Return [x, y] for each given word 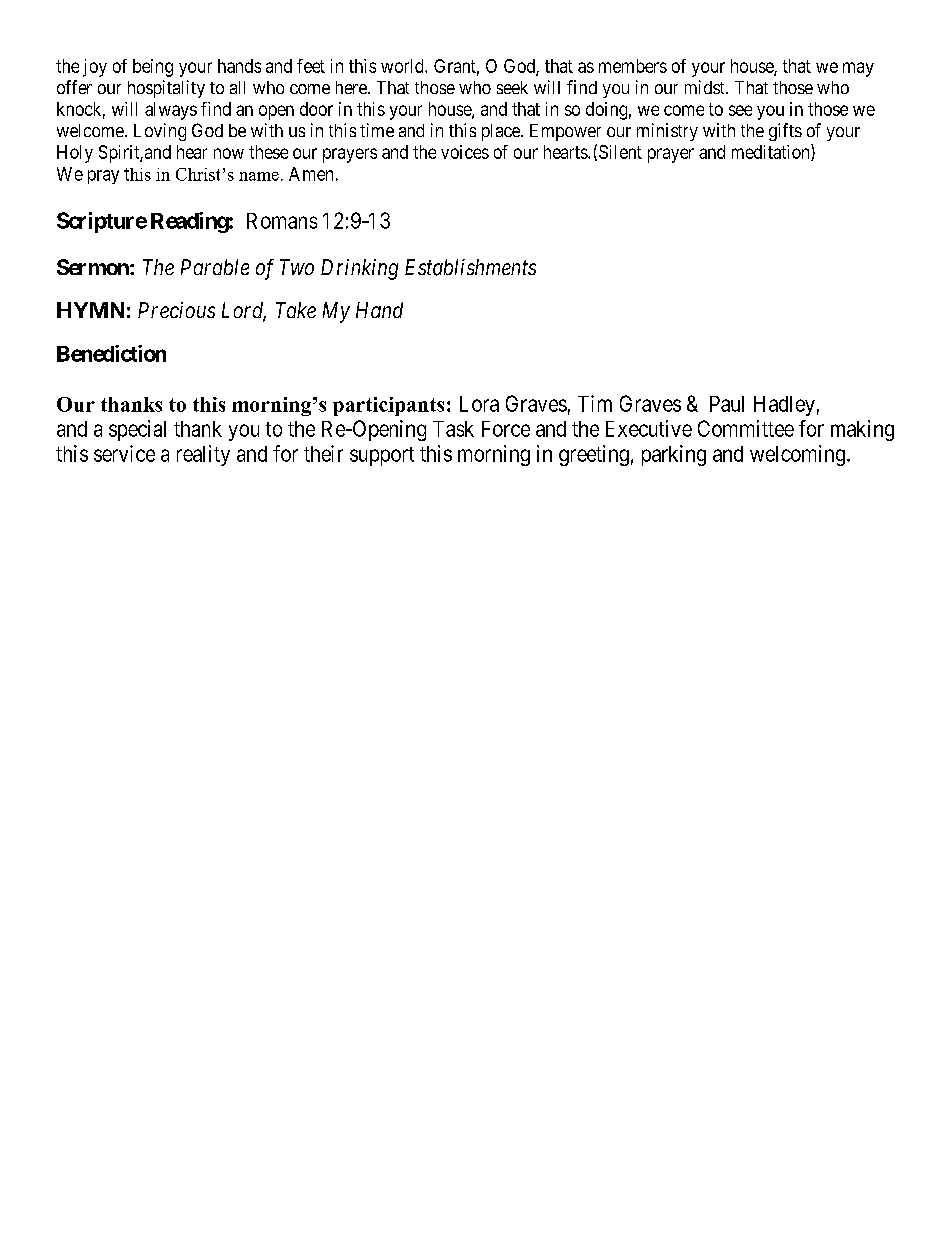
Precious [176, 310]
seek [512, 87]
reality [203, 455]
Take [296, 310]
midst [706, 87]
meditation [772, 152]
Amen [311, 174]
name [259, 176]
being [153, 68]
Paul [727, 404]
